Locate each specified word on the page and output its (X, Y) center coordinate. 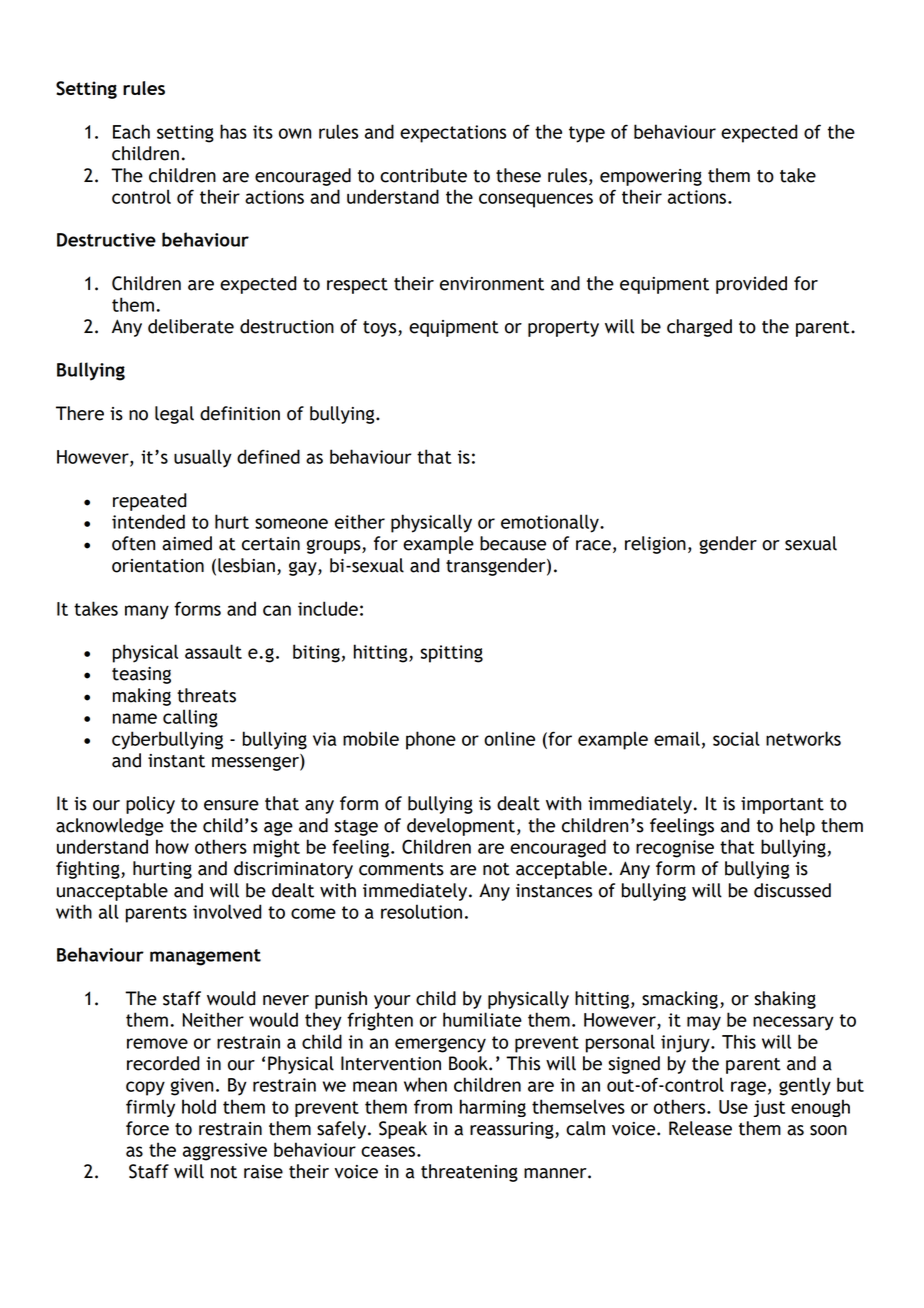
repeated (150, 502)
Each (131, 131)
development (461, 827)
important (782, 805)
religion (655, 545)
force (147, 1128)
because (513, 543)
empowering (651, 177)
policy (150, 805)
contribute (423, 175)
